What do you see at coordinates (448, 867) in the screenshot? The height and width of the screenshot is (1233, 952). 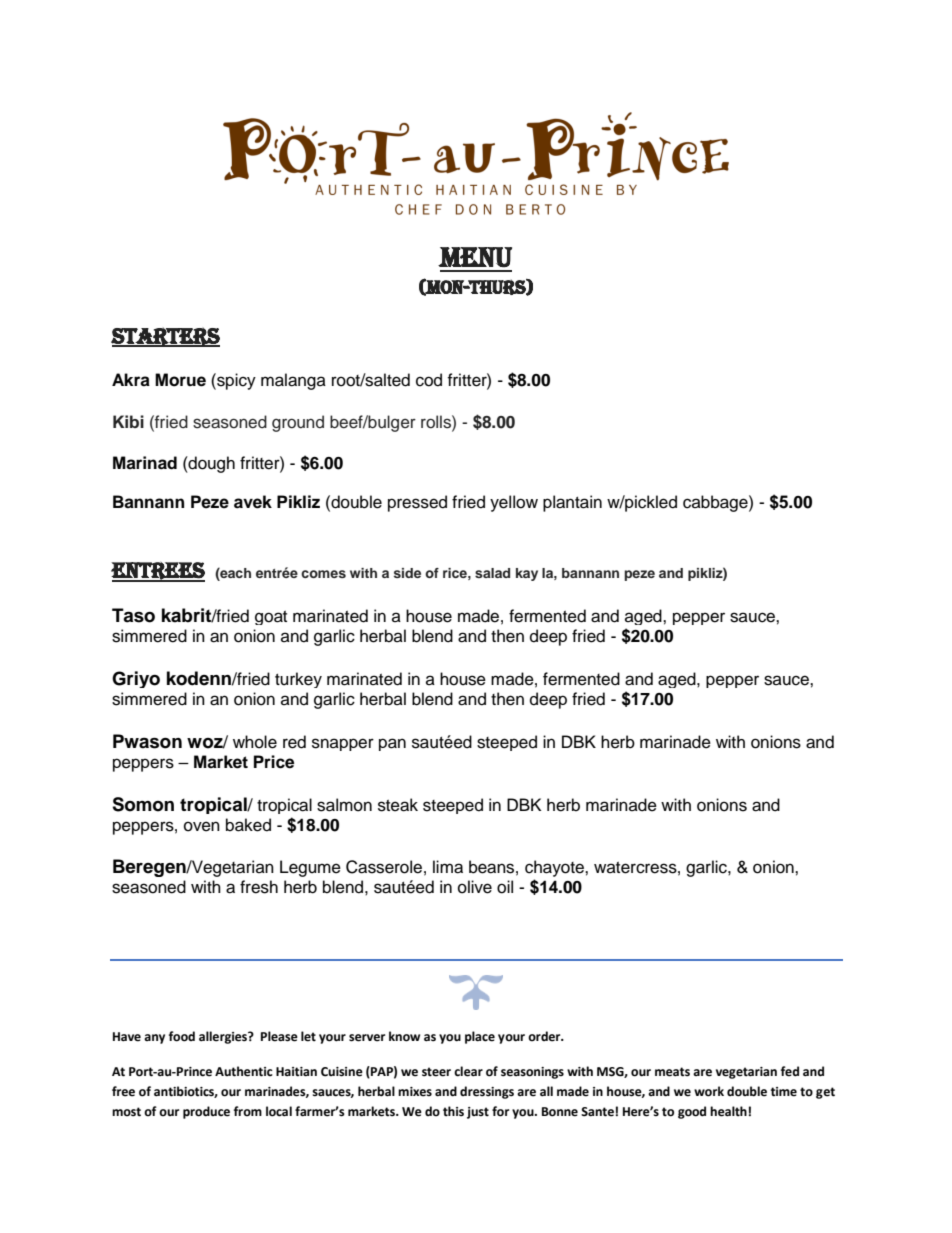 I see `lima` at bounding box center [448, 867].
